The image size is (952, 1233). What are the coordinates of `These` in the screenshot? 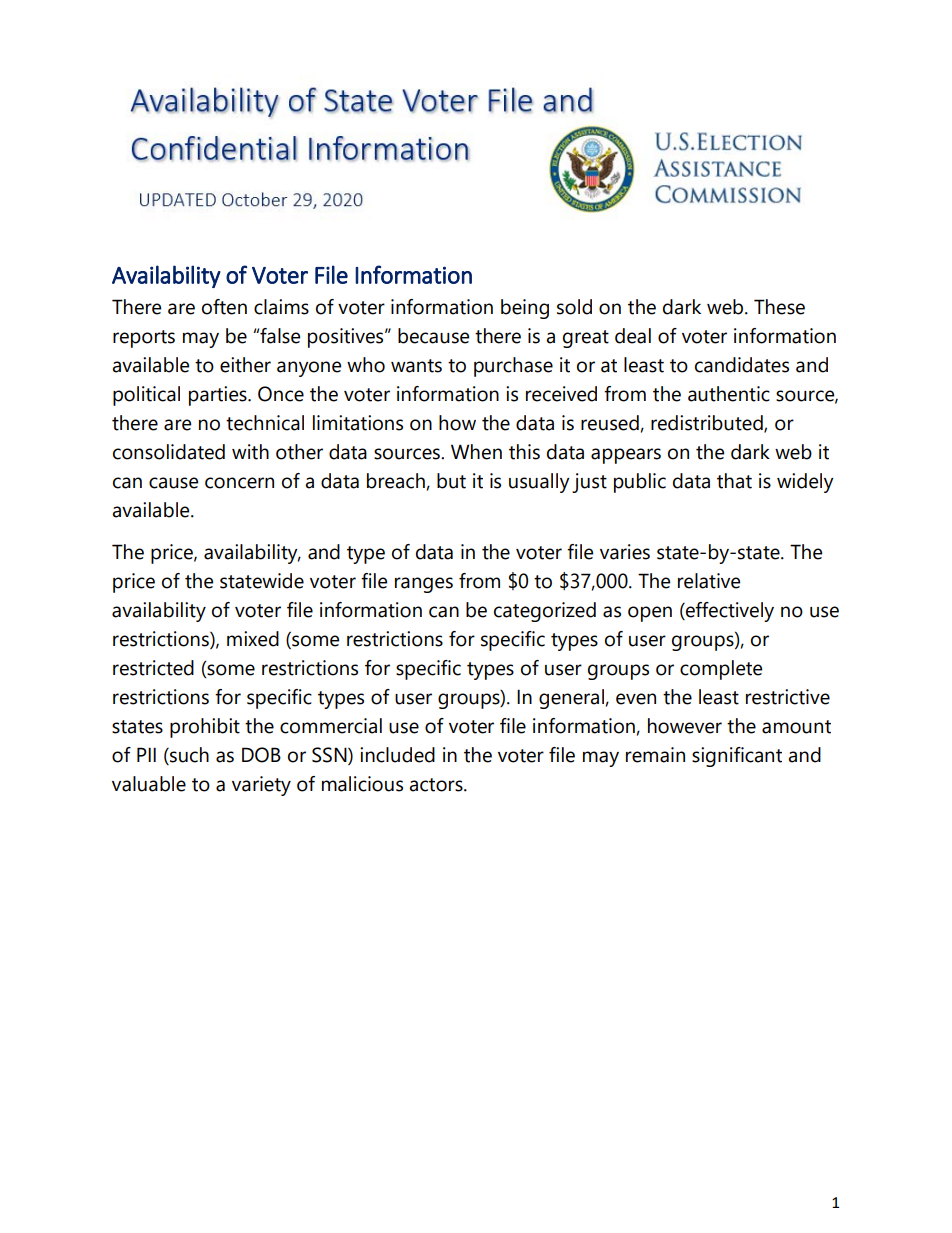 It's located at (779, 307).
